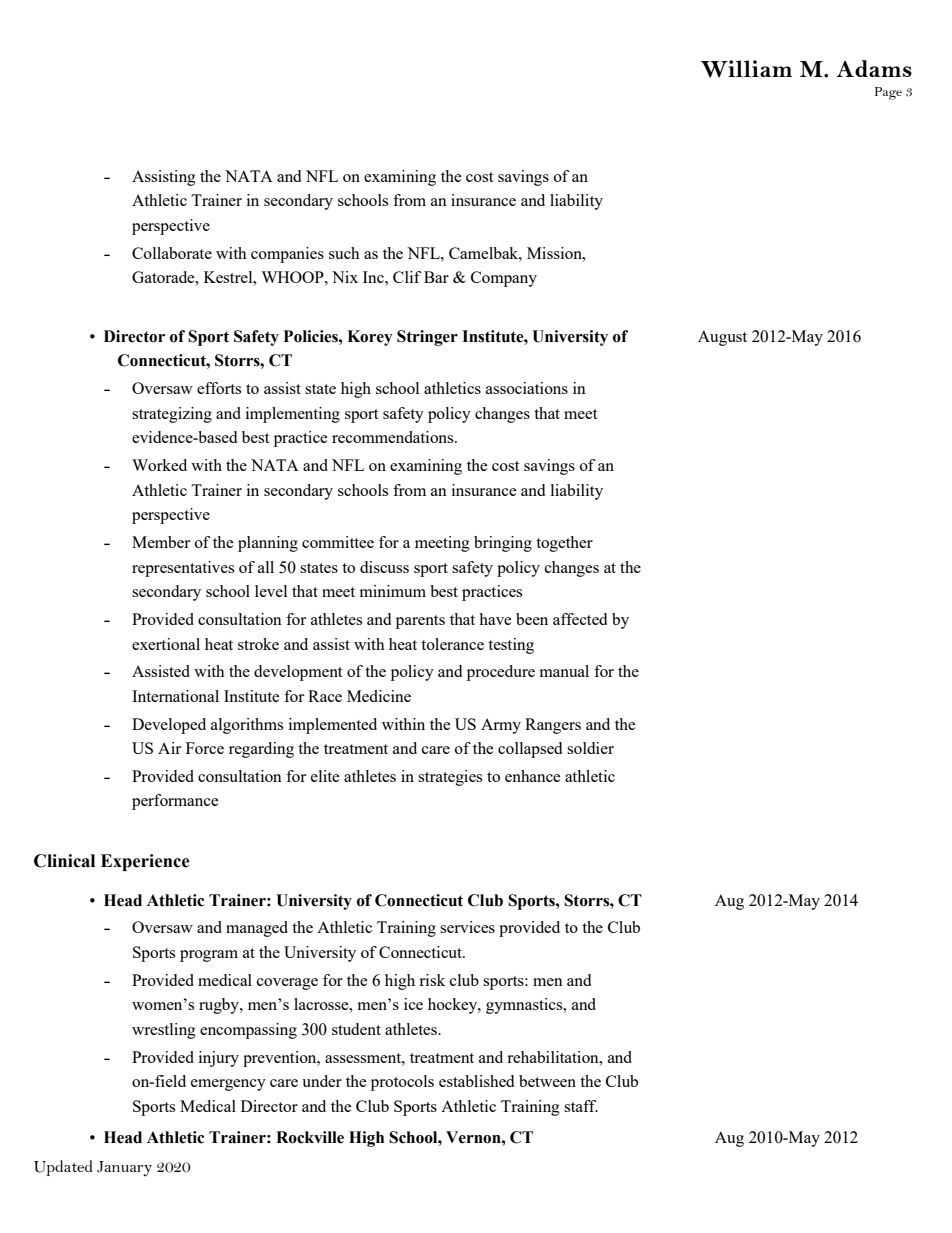 Image resolution: width=952 pixels, height=1233 pixels. What do you see at coordinates (166, 644) in the screenshot?
I see `exertional` at bounding box center [166, 644].
